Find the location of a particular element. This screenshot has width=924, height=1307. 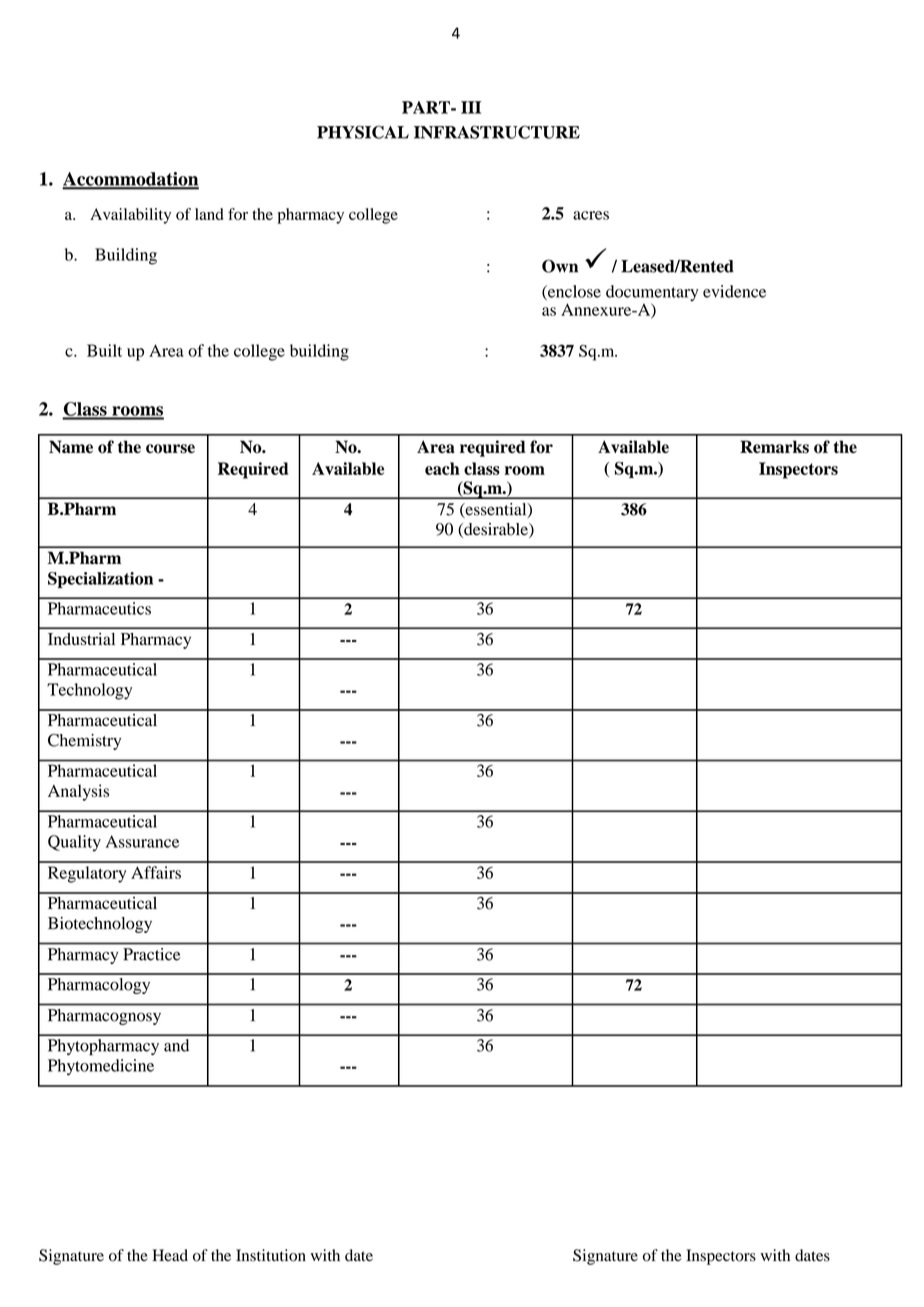

Practice is located at coordinates (152, 954).
